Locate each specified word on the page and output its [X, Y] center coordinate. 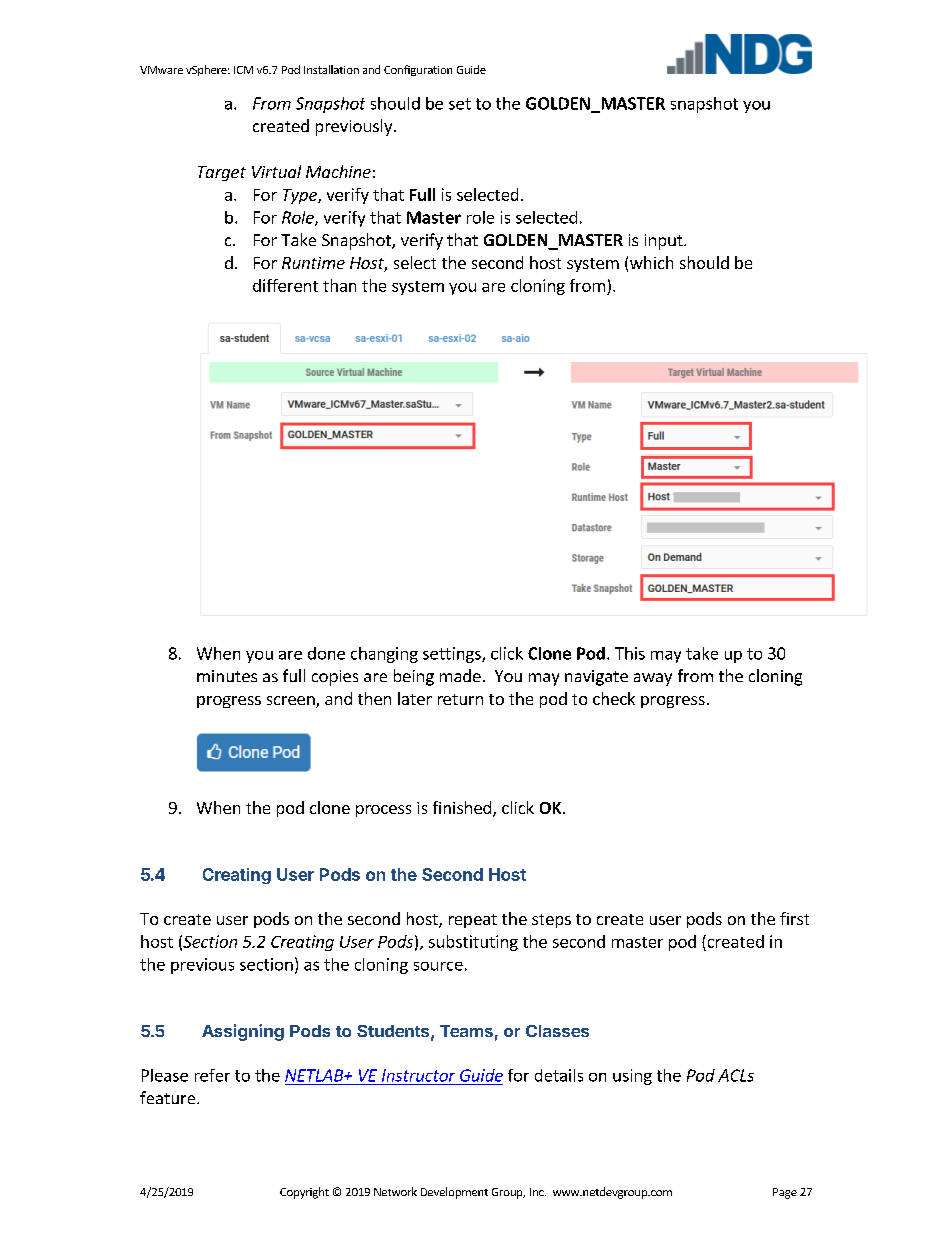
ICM [243, 70]
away [653, 679]
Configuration [418, 70]
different [285, 285]
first [794, 918]
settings [453, 655]
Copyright [304, 1193]
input [665, 242]
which [651, 262]
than [339, 285]
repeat [473, 921]
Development [454, 1193]
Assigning [243, 1032]
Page [785, 1193]
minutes [227, 676]
